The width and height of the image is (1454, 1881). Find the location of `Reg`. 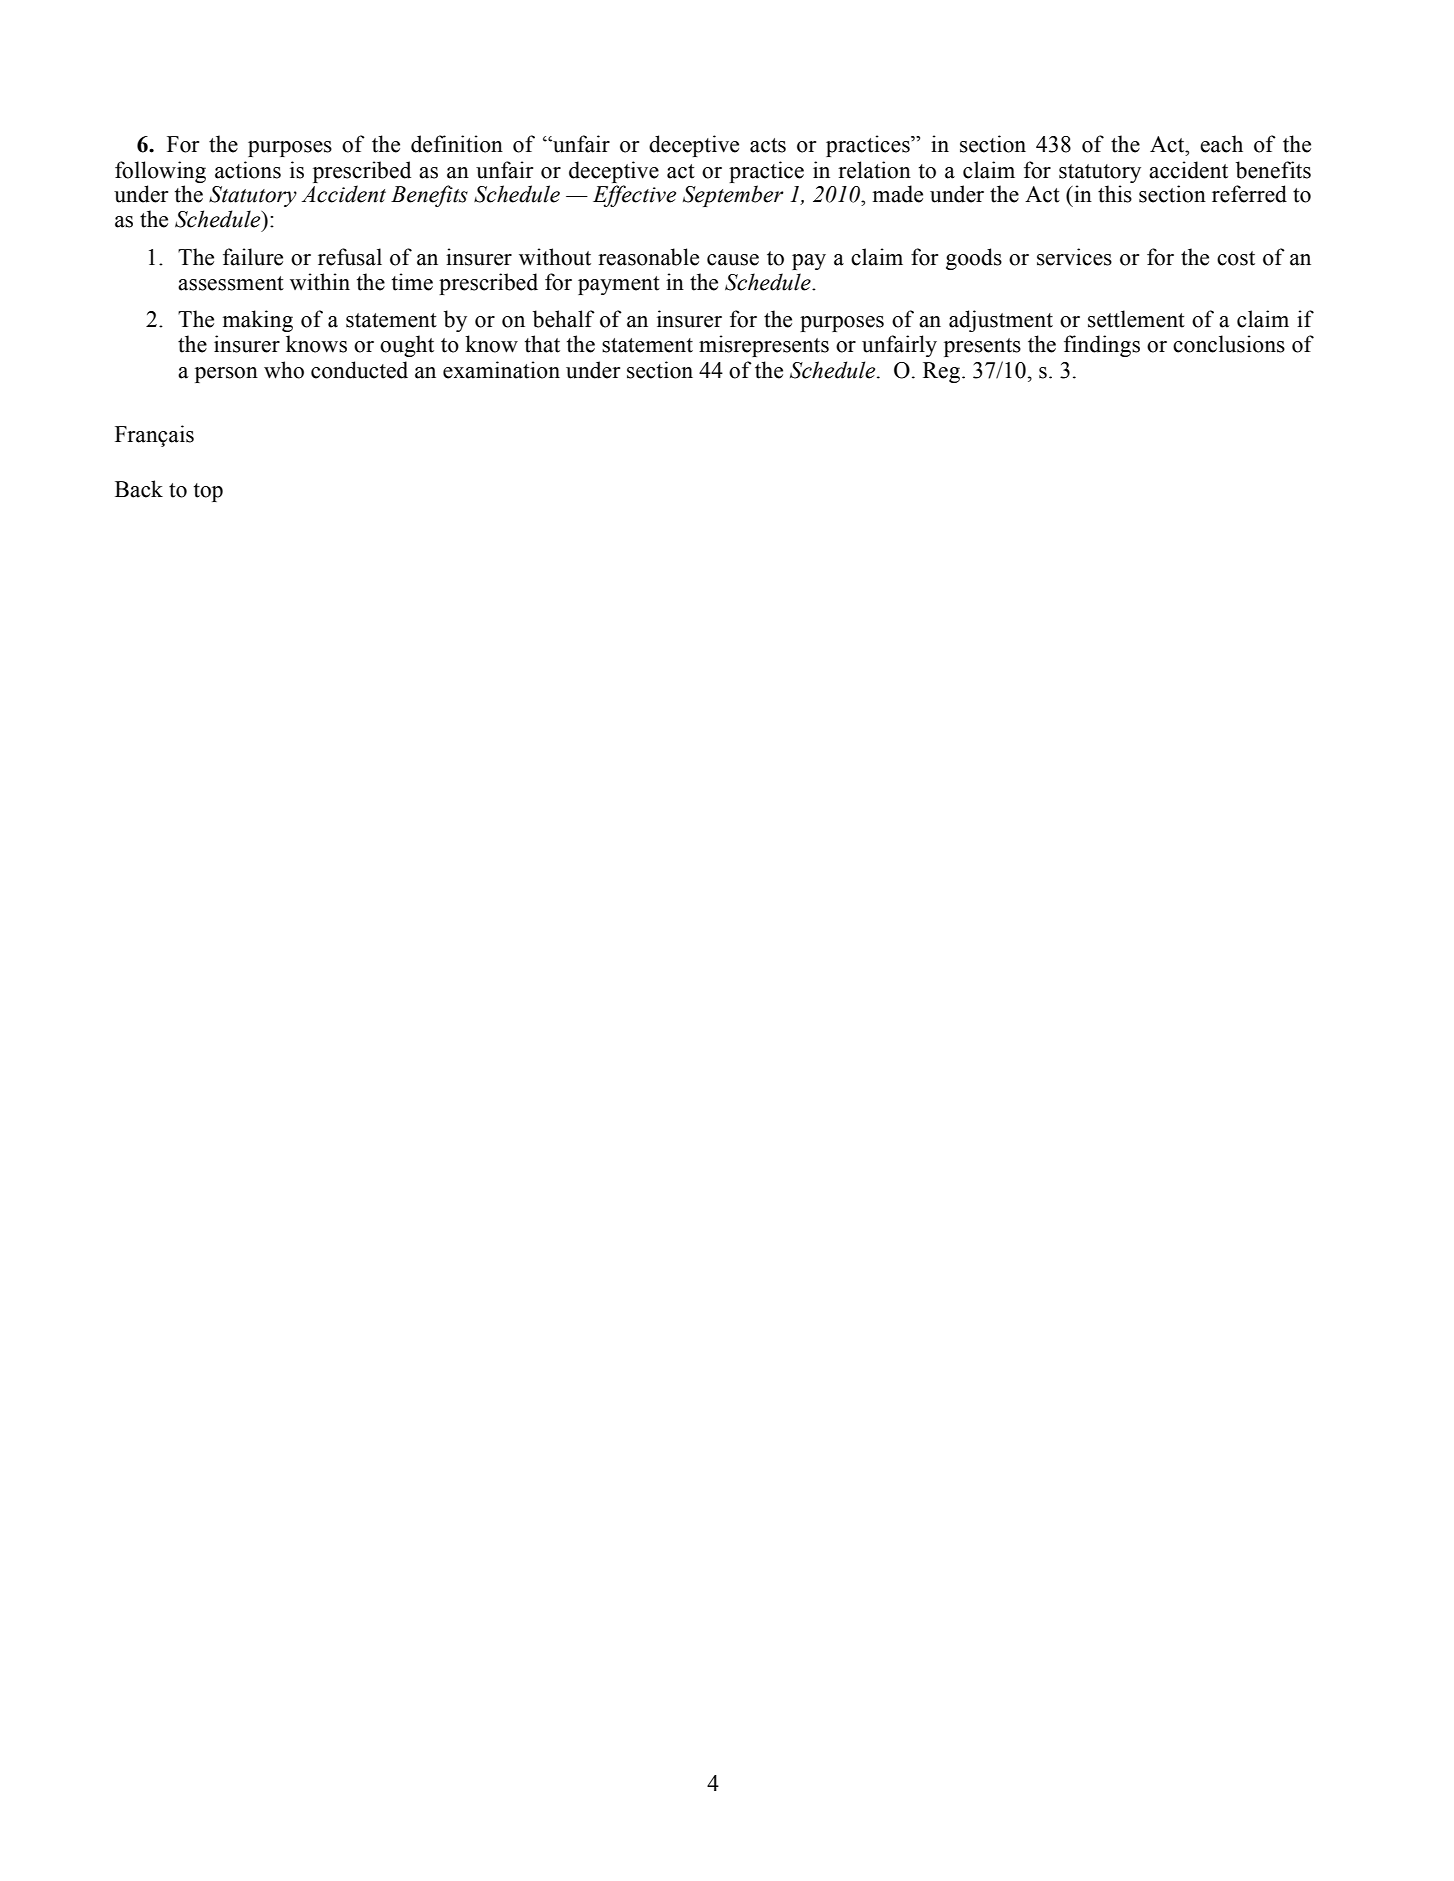

Reg is located at coordinates (943, 372).
